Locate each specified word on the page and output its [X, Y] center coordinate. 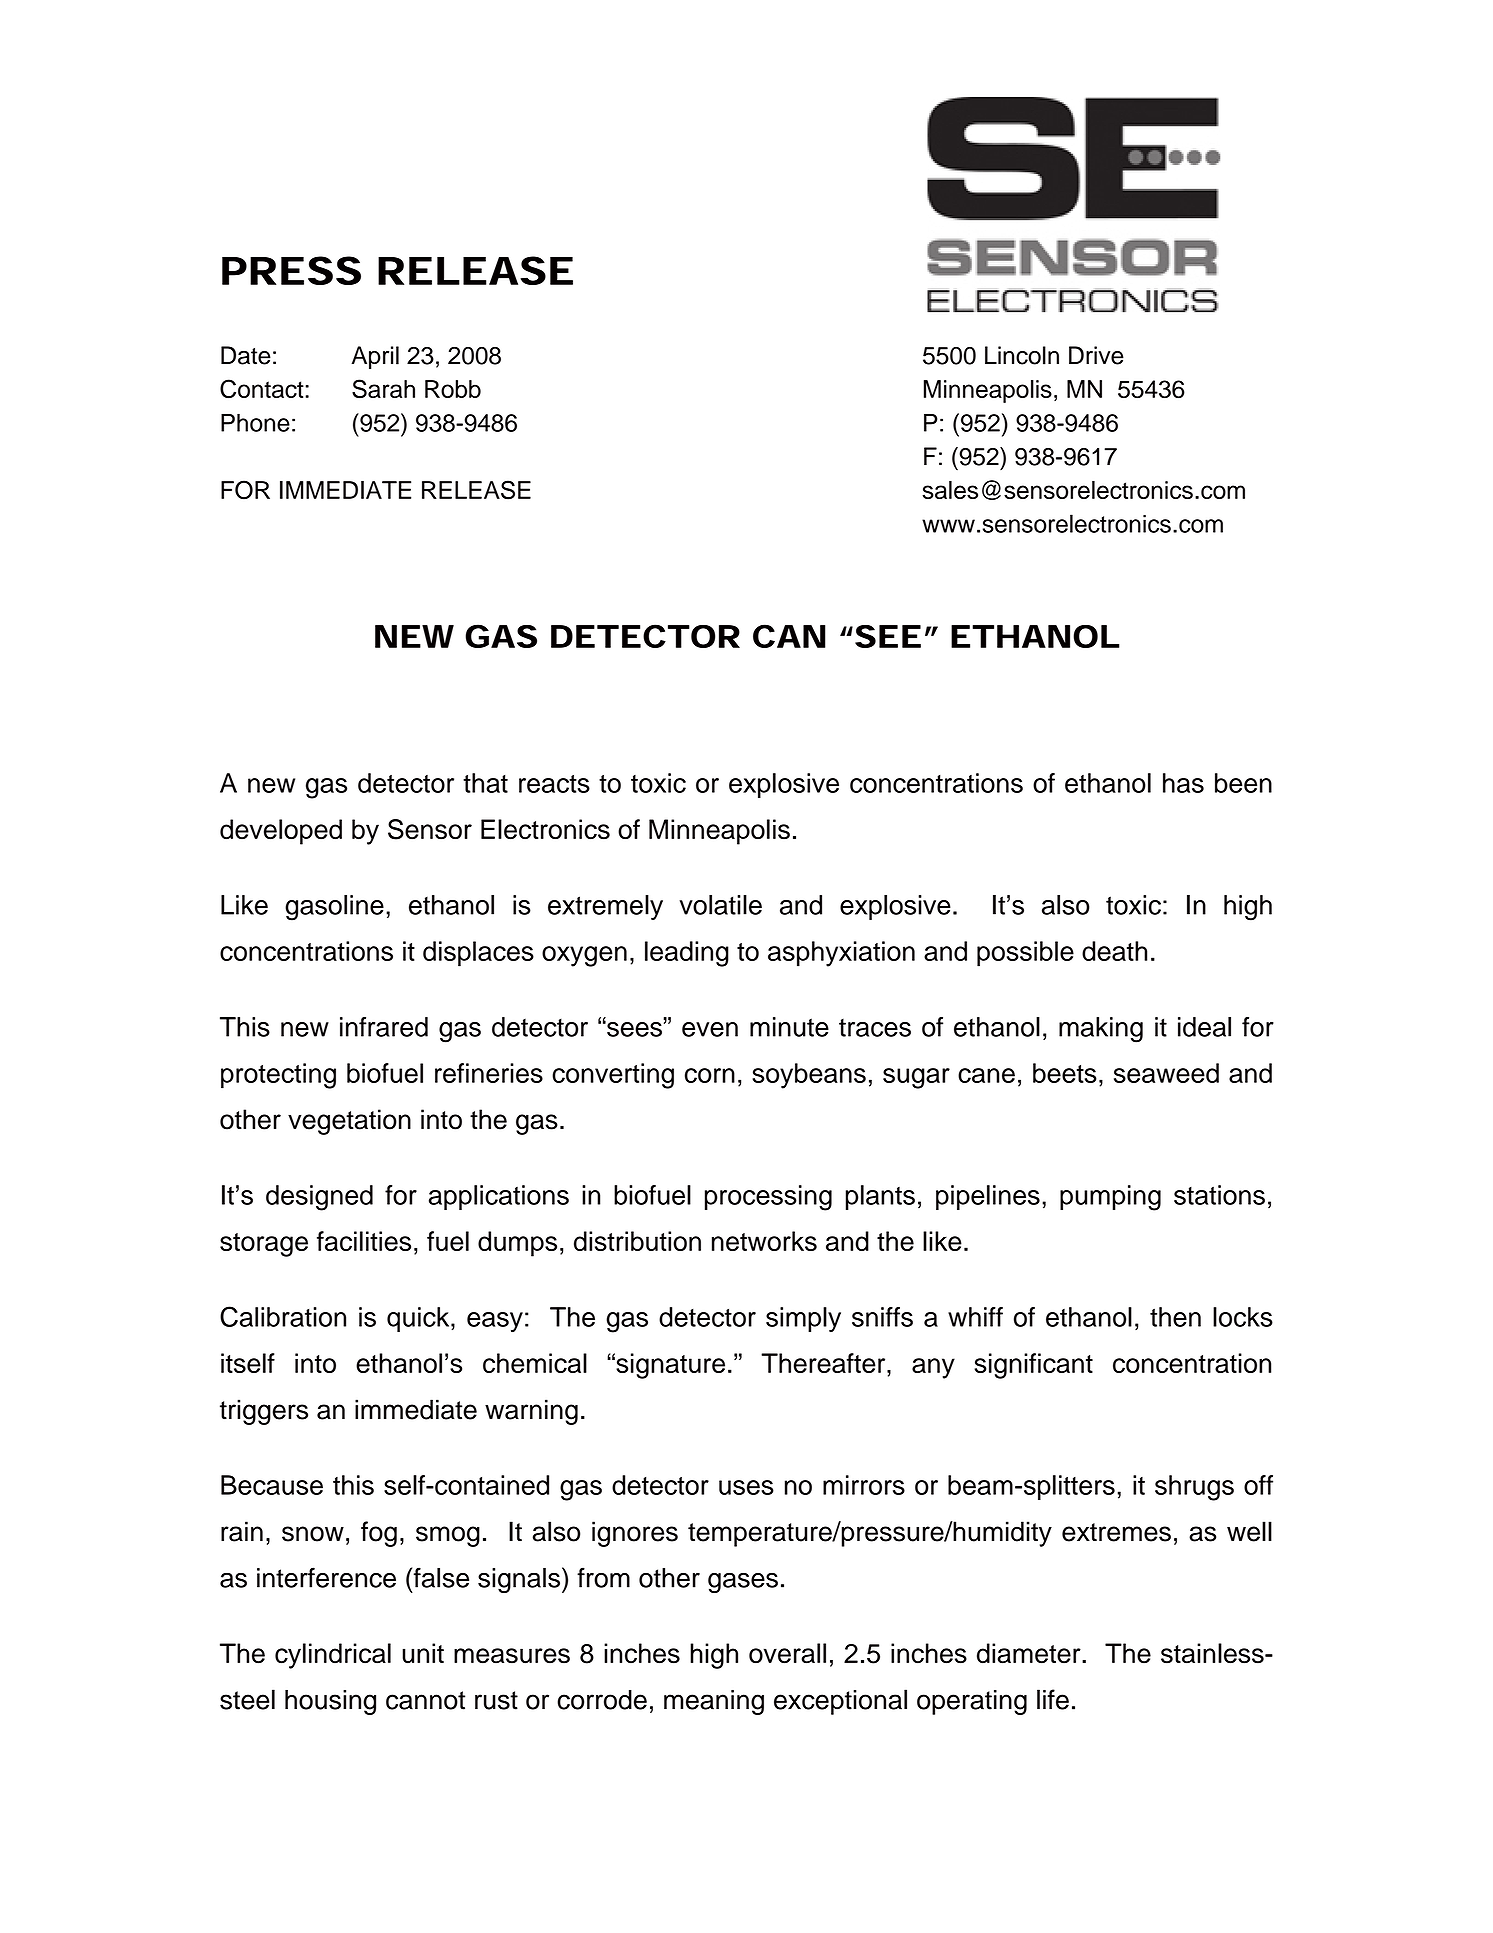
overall [787, 1653]
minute [789, 1027]
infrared [384, 1027]
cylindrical [333, 1656]
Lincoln [1022, 355]
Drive [1096, 355]
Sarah [383, 389]
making [1101, 1030]
